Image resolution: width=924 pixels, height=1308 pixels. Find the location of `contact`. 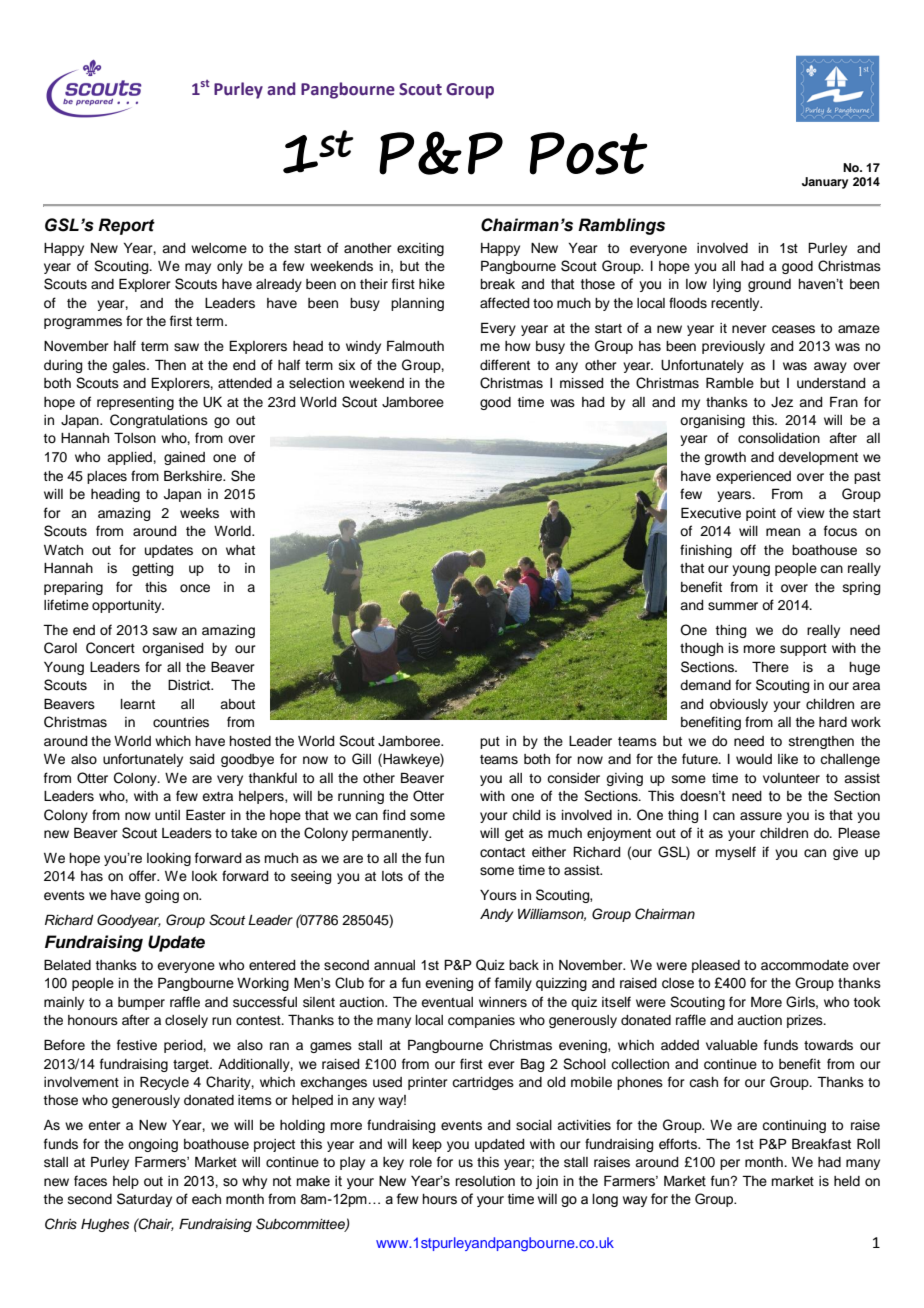

contact is located at coordinates (502, 853).
